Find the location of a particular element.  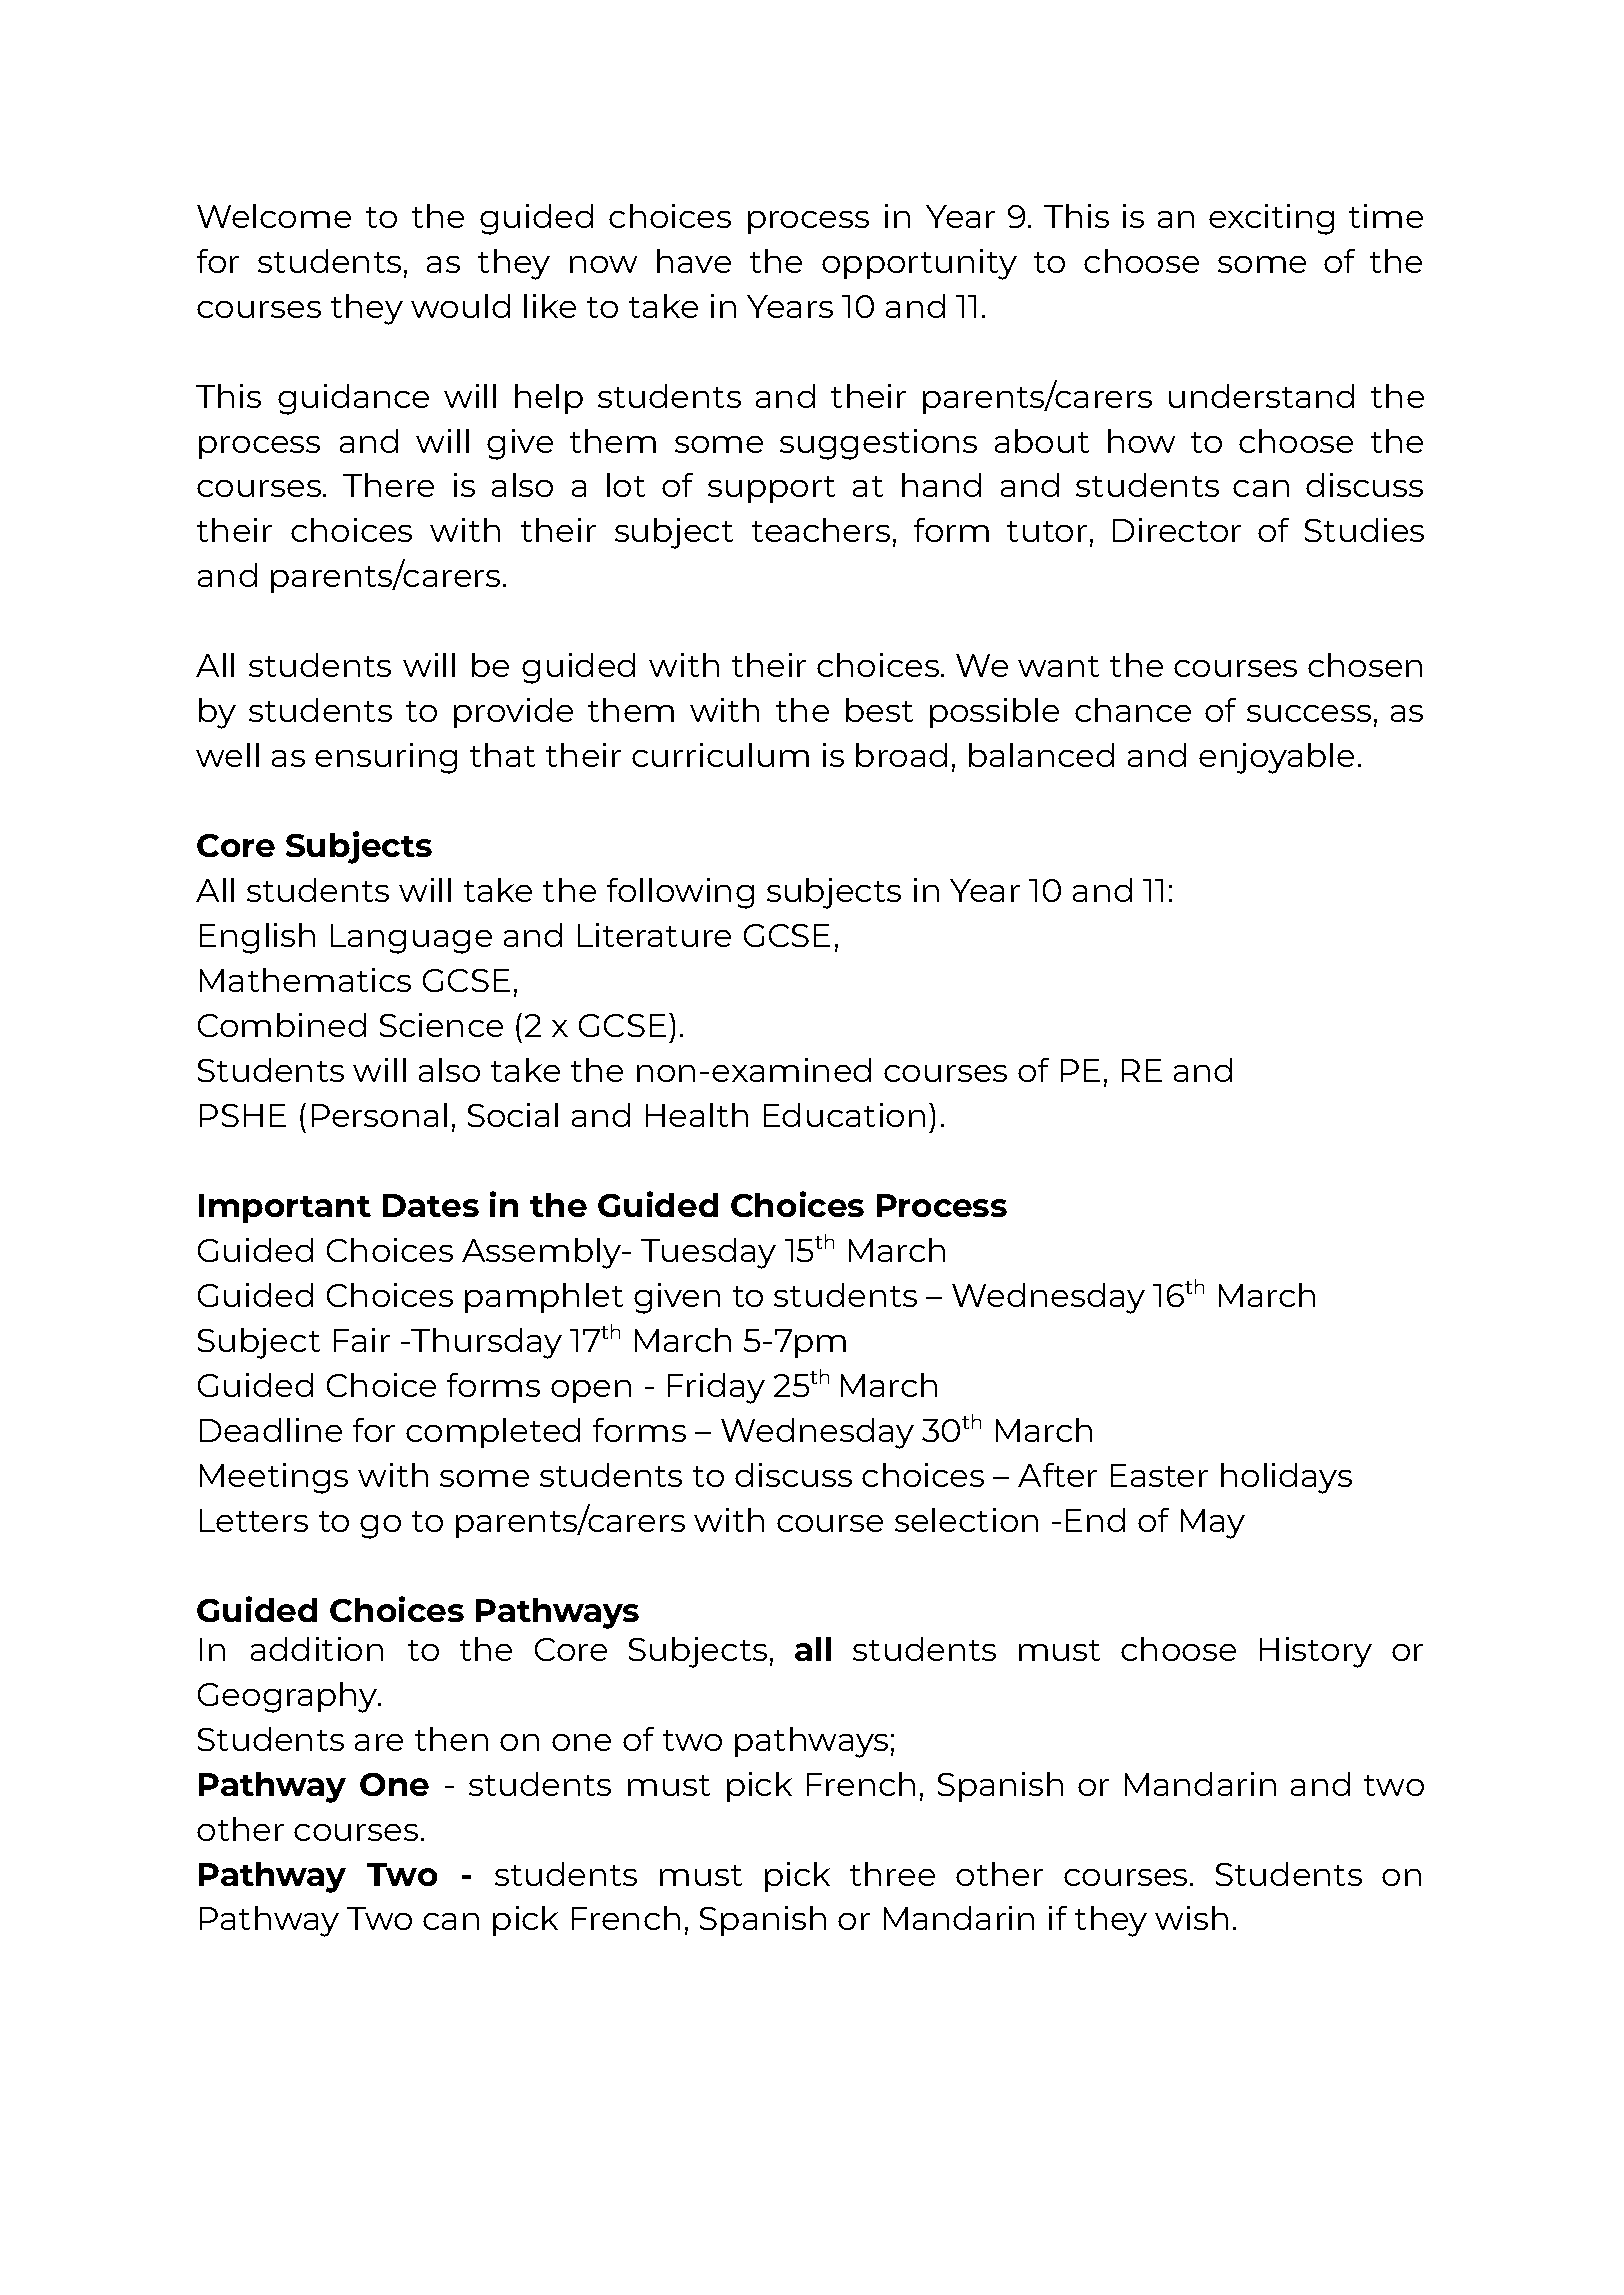

would is located at coordinates (460, 306).
